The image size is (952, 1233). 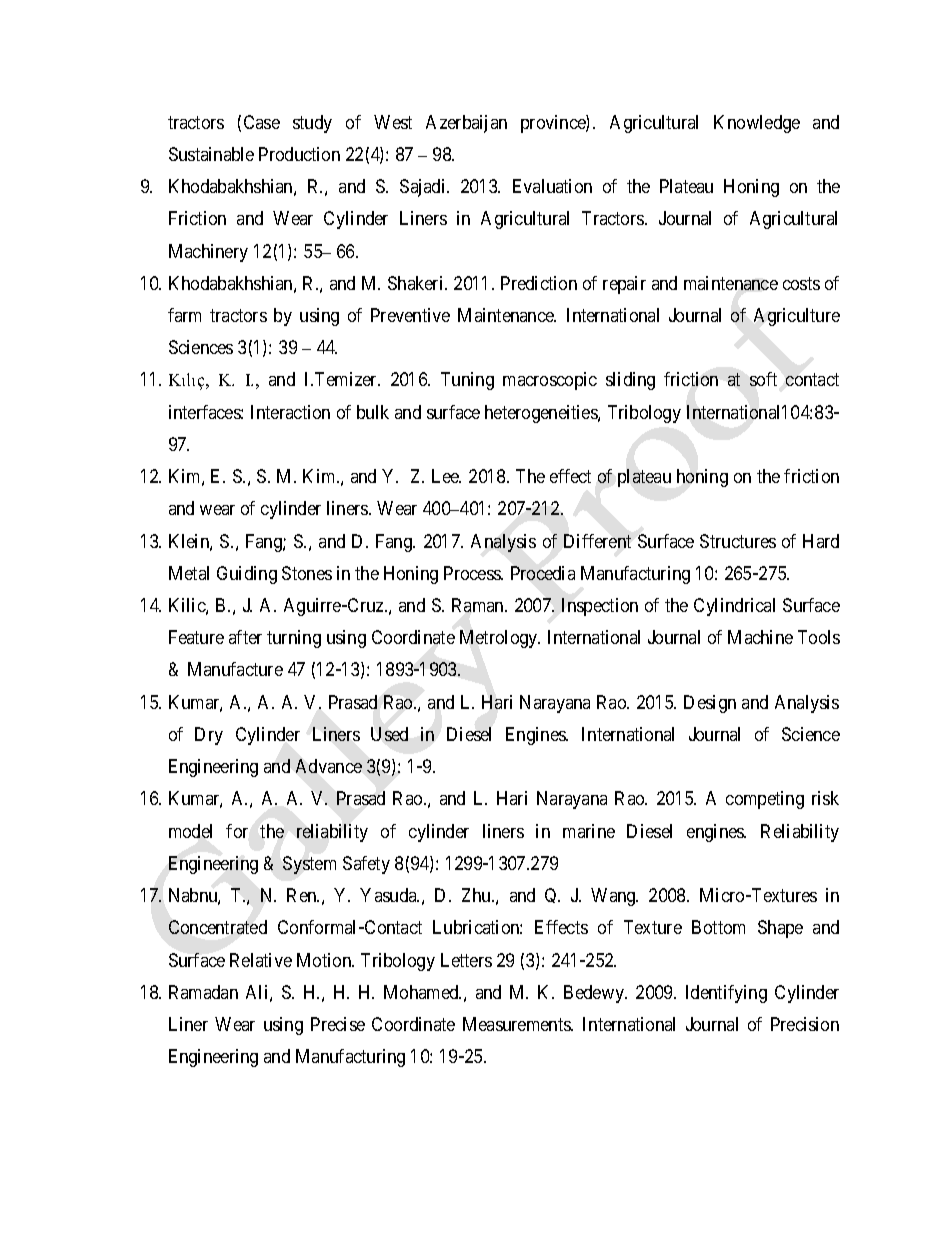 What do you see at coordinates (763, 379) in the document?
I see `soft` at bounding box center [763, 379].
